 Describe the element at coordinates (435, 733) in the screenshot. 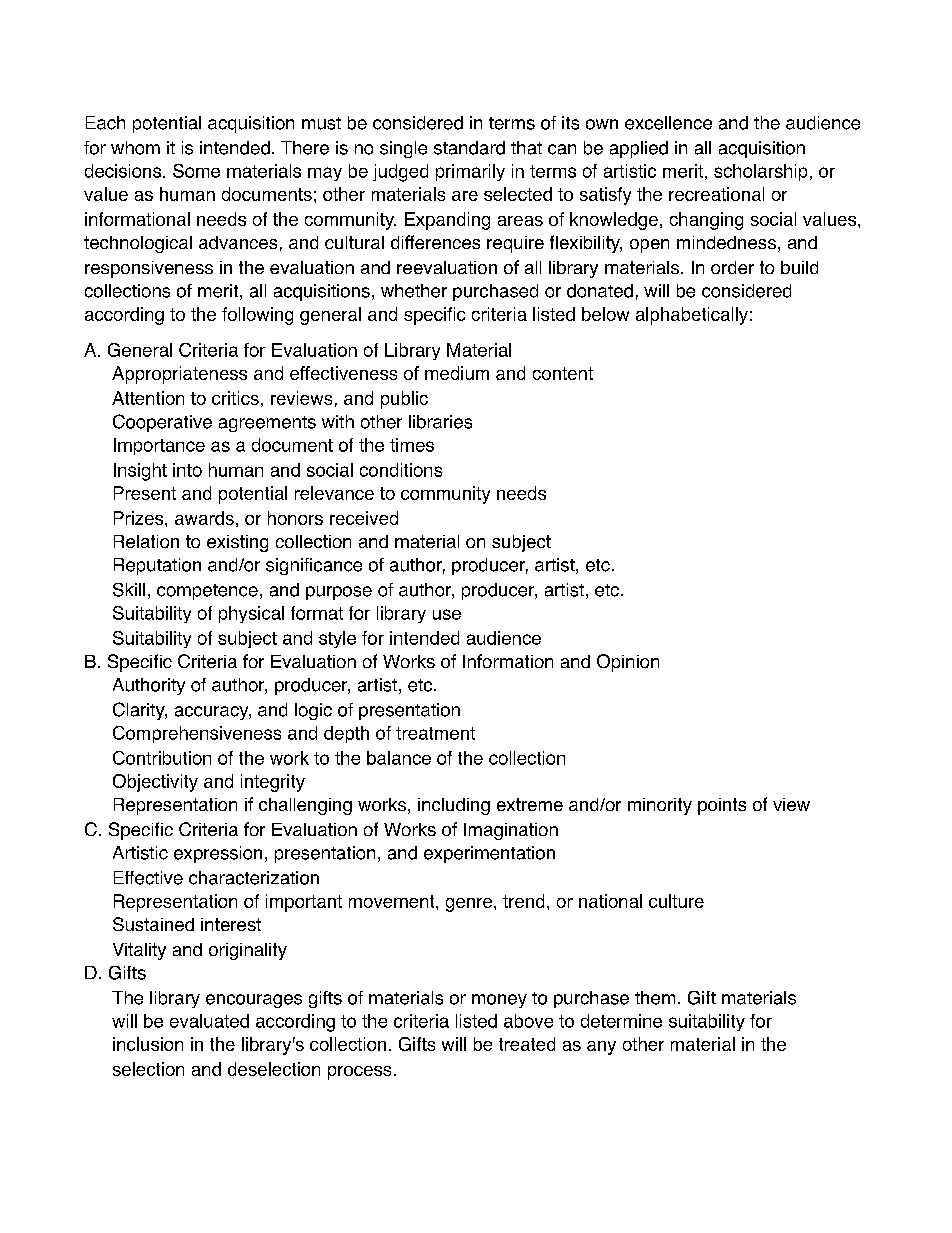

I see `treatment` at that location.
